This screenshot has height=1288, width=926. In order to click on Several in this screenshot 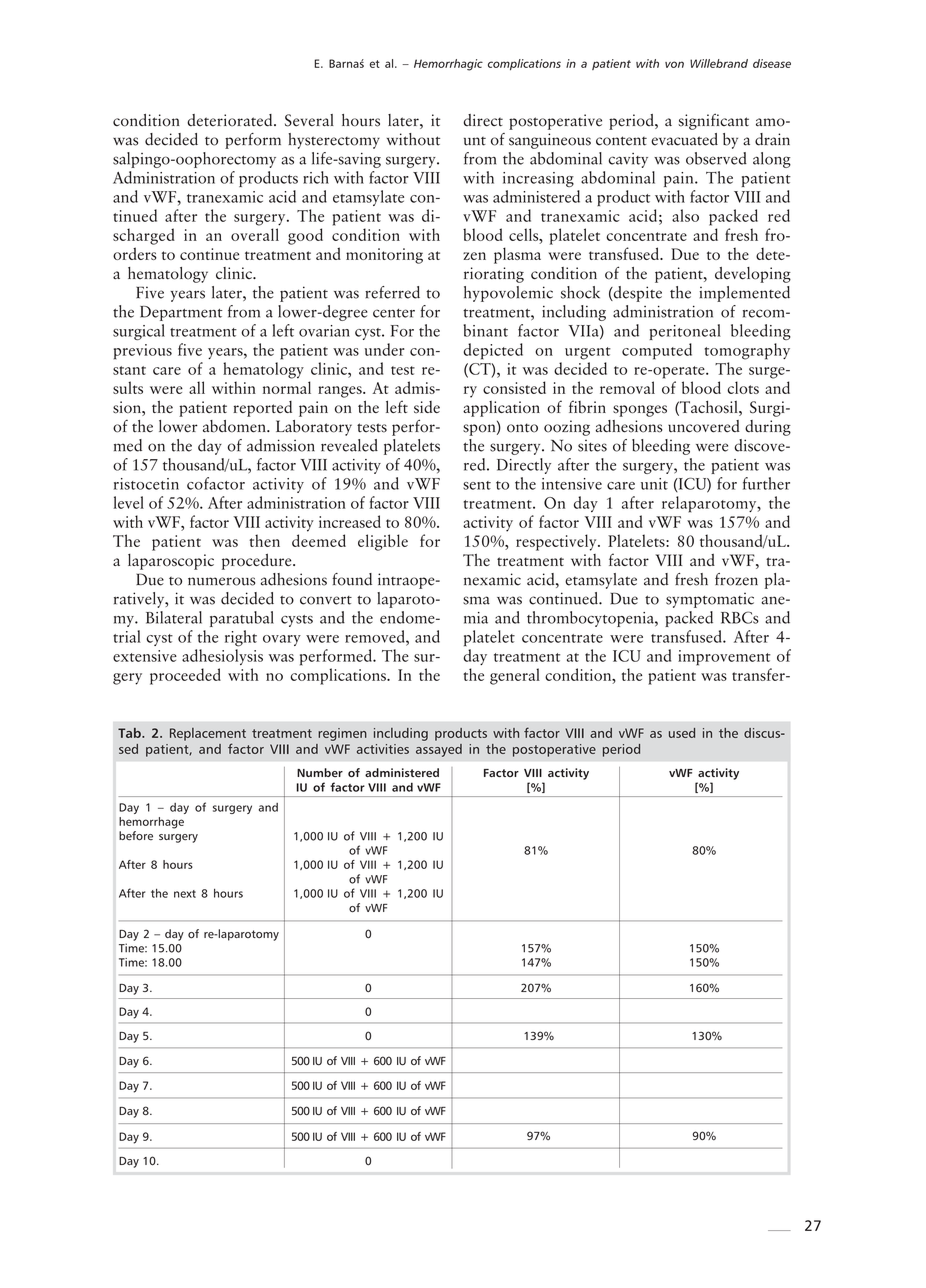, I will do `click(309, 120)`.
